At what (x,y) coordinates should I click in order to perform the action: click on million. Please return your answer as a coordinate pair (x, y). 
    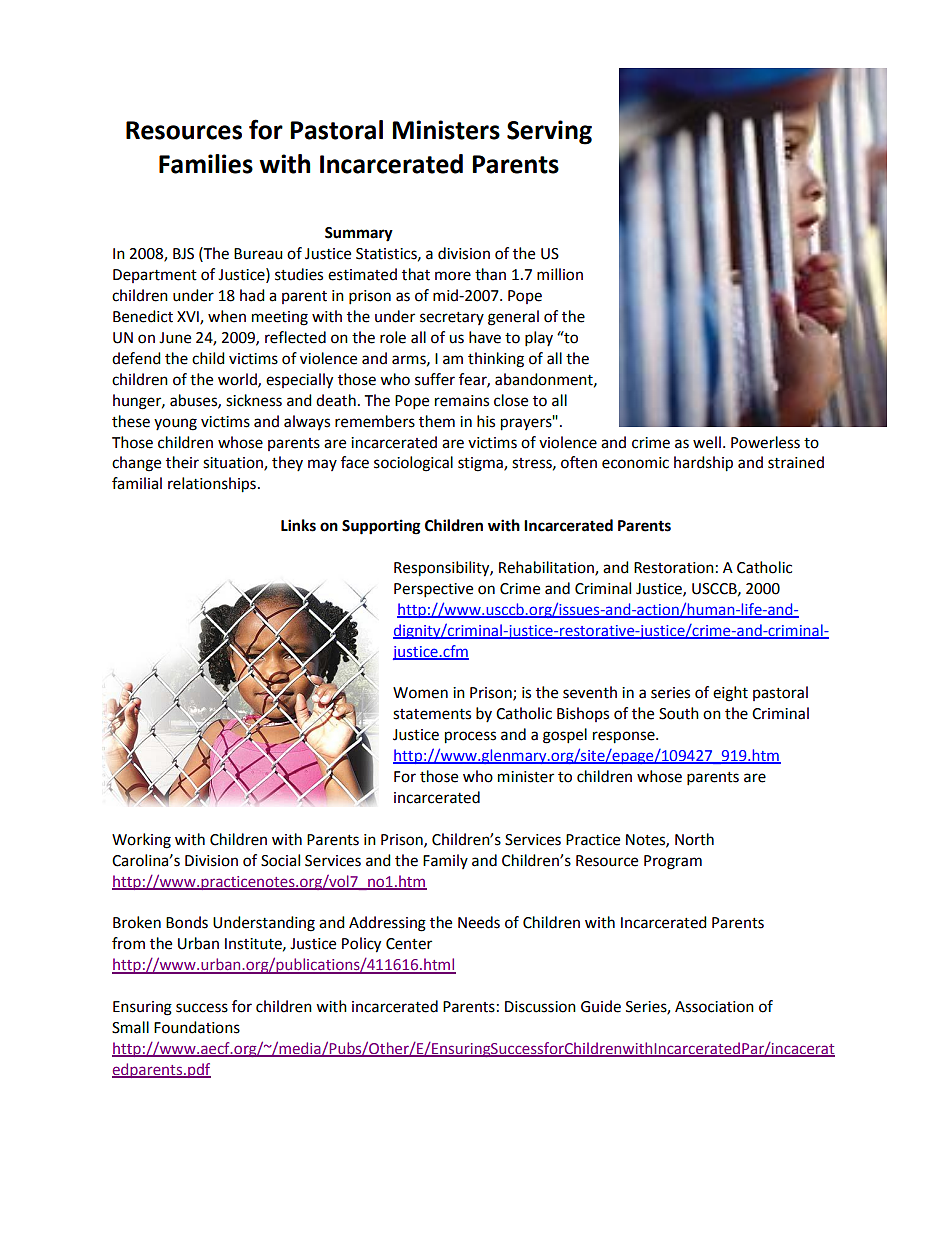
    Looking at the image, I should click on (560, 274).
